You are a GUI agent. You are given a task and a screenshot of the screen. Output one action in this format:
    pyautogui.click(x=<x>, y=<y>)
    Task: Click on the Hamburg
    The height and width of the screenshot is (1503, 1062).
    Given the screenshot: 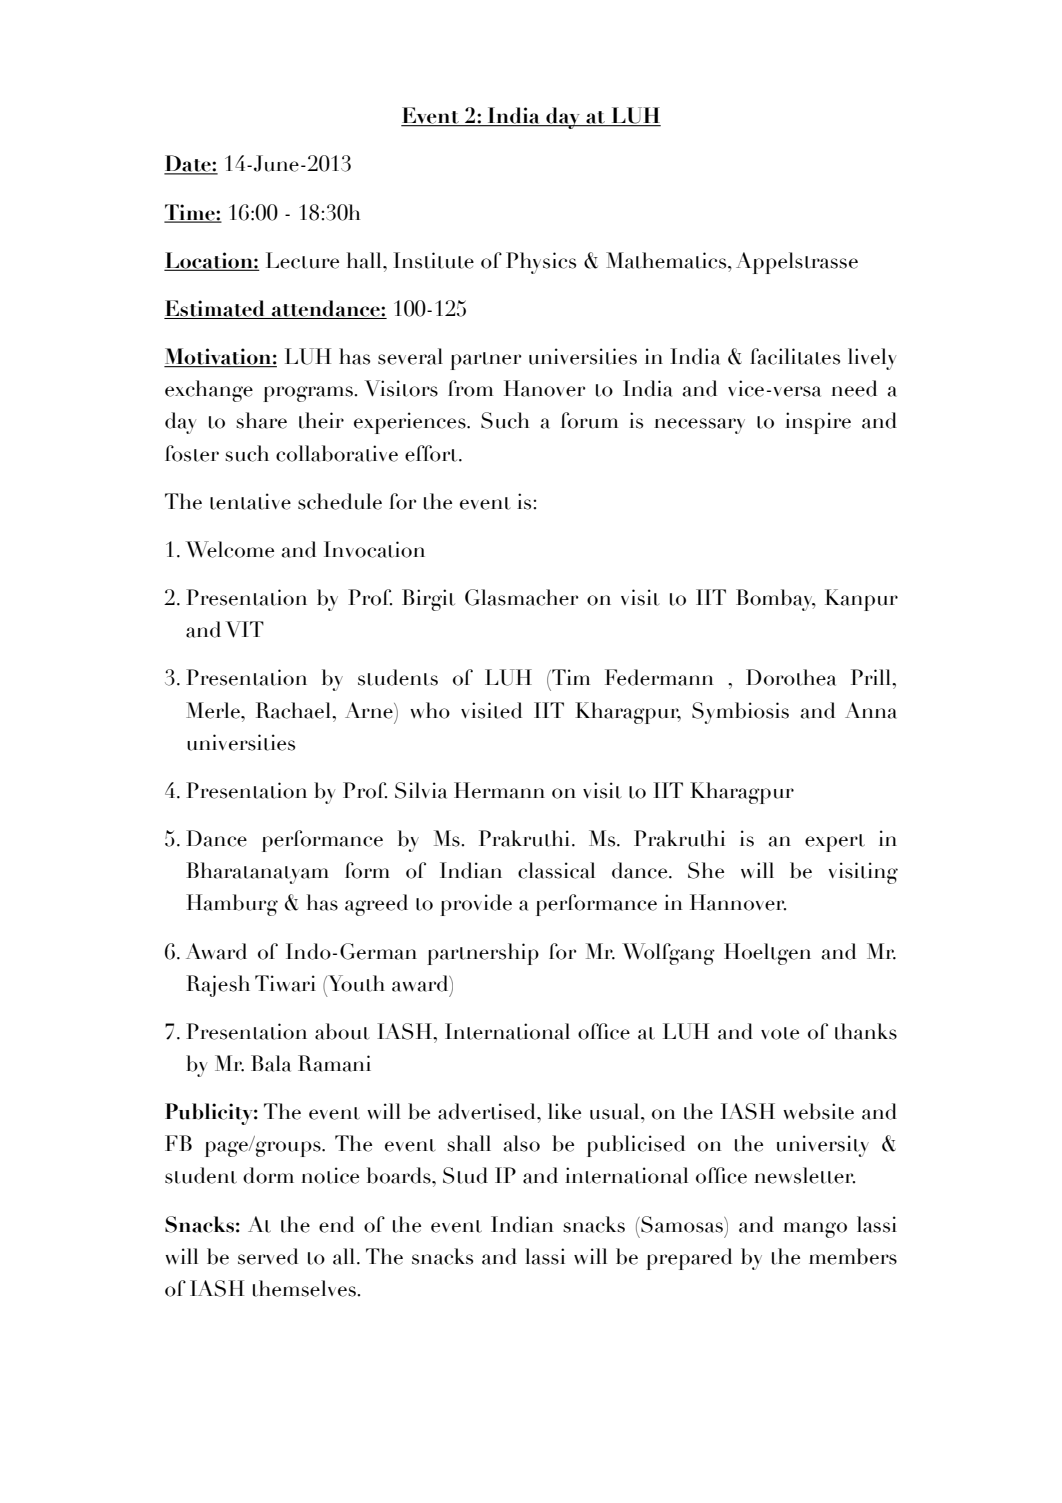 What is the action you would take?
    pyautogui.click(x=232, y=905)
